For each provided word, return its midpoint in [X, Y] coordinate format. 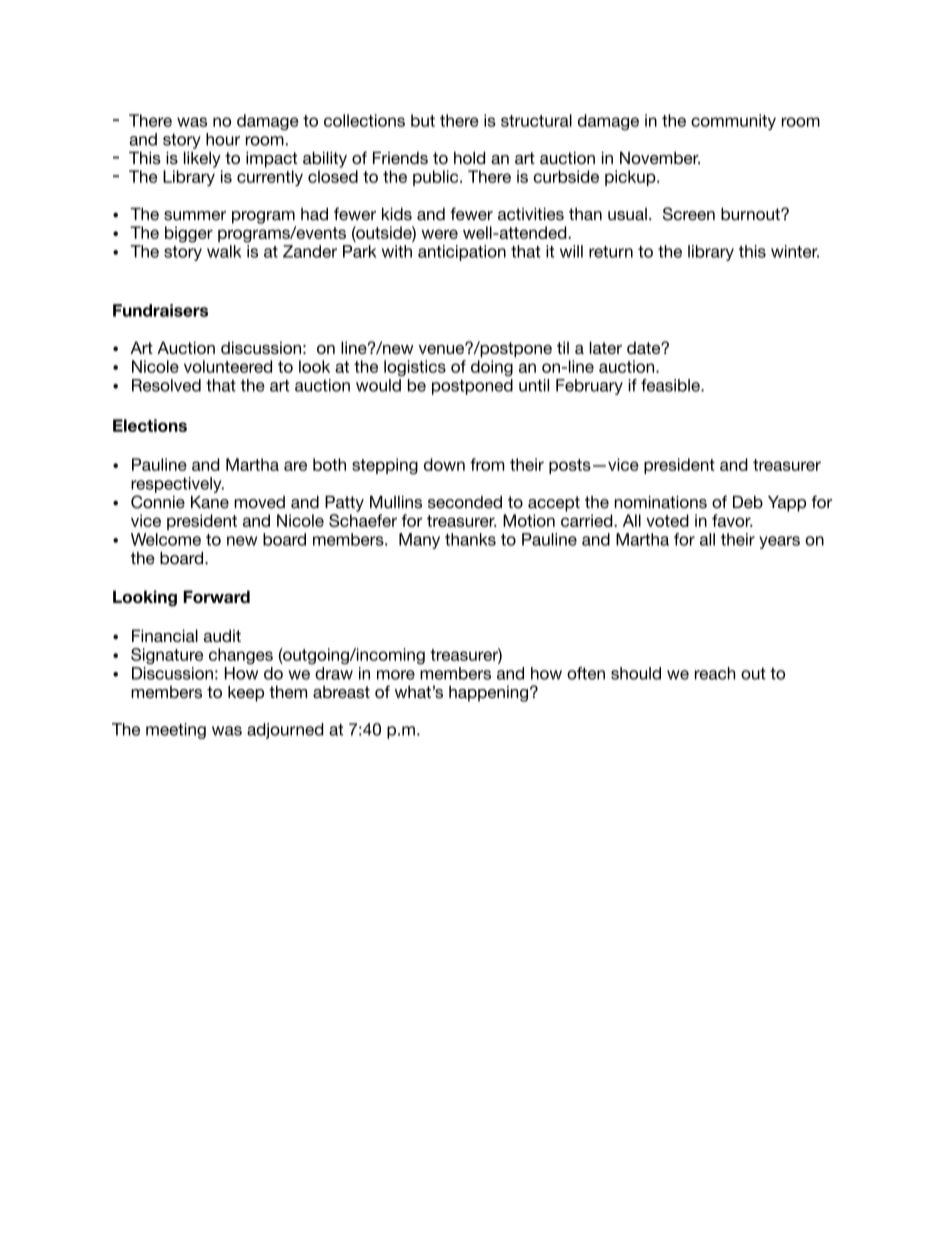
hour [223, 139]
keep [246, 693]
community [733, 122]
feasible [671, 385]
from [487, 464]
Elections [150, 425]
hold [469, 157]
